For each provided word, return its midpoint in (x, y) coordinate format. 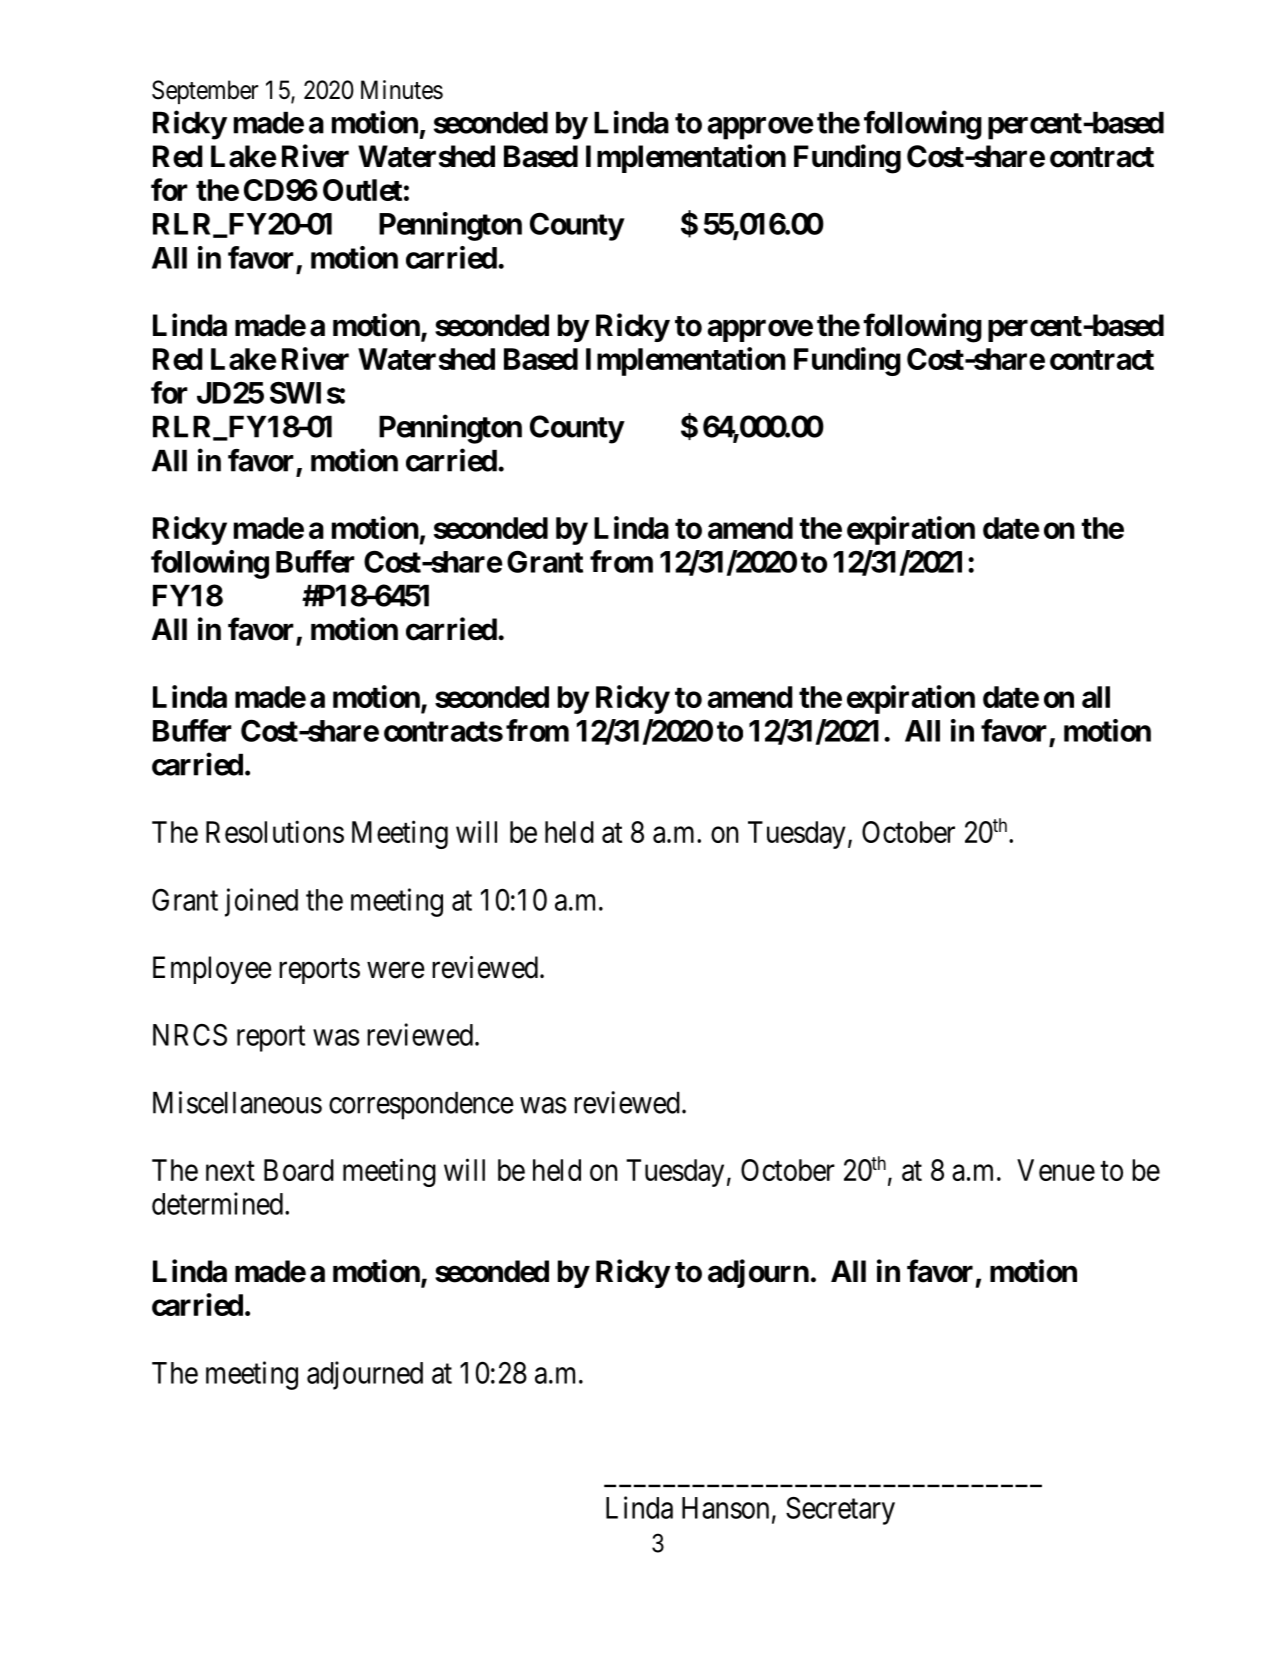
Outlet (362, 190)
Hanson (725, 1508)
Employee (212, 970)
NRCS (190, 1035)
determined (219, 1203)
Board (299, 1170)
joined (261, 902)
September (205, 92)
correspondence (421, 1106)
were (396, 970)
